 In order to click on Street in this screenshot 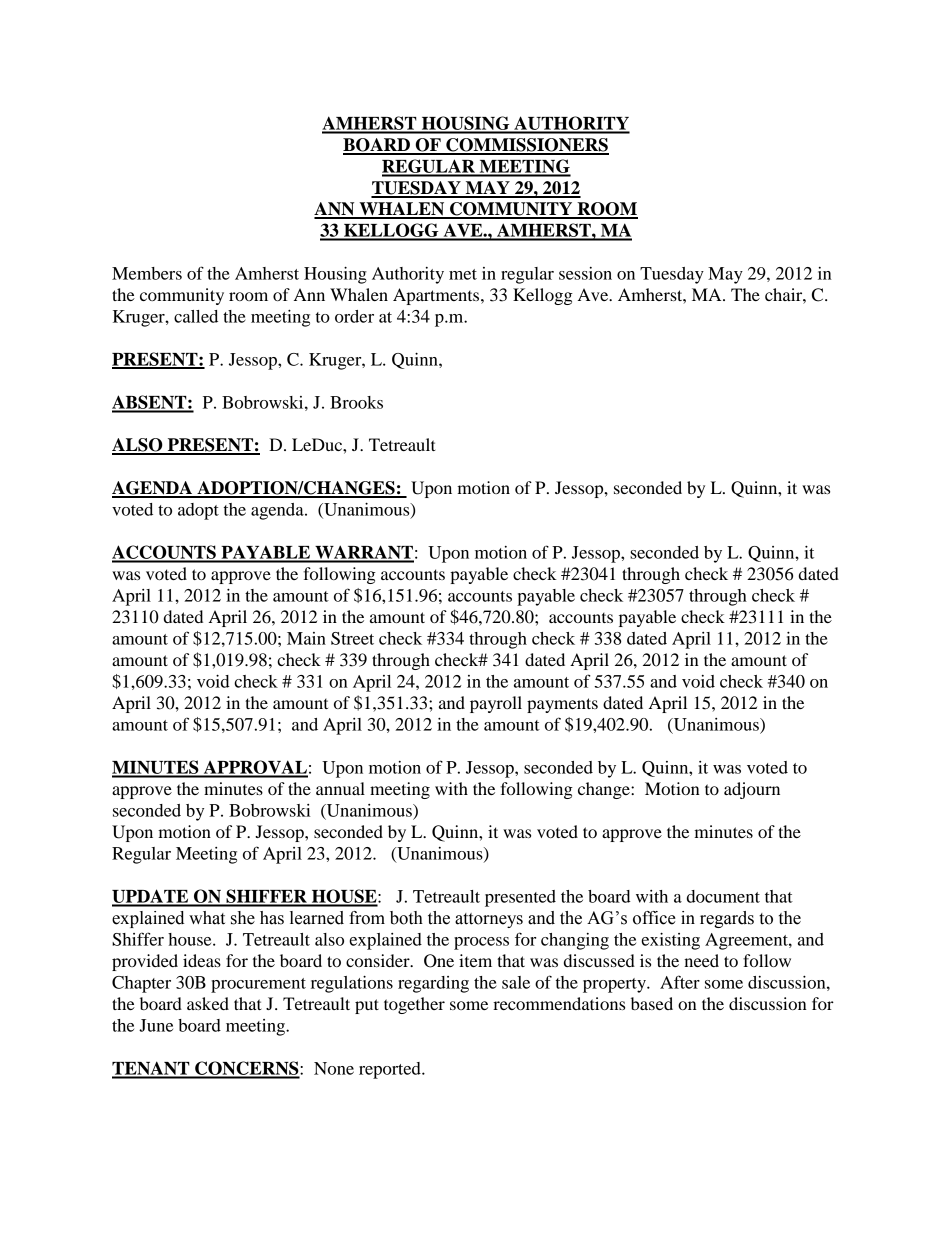, I will do `click(352, 638)`.
